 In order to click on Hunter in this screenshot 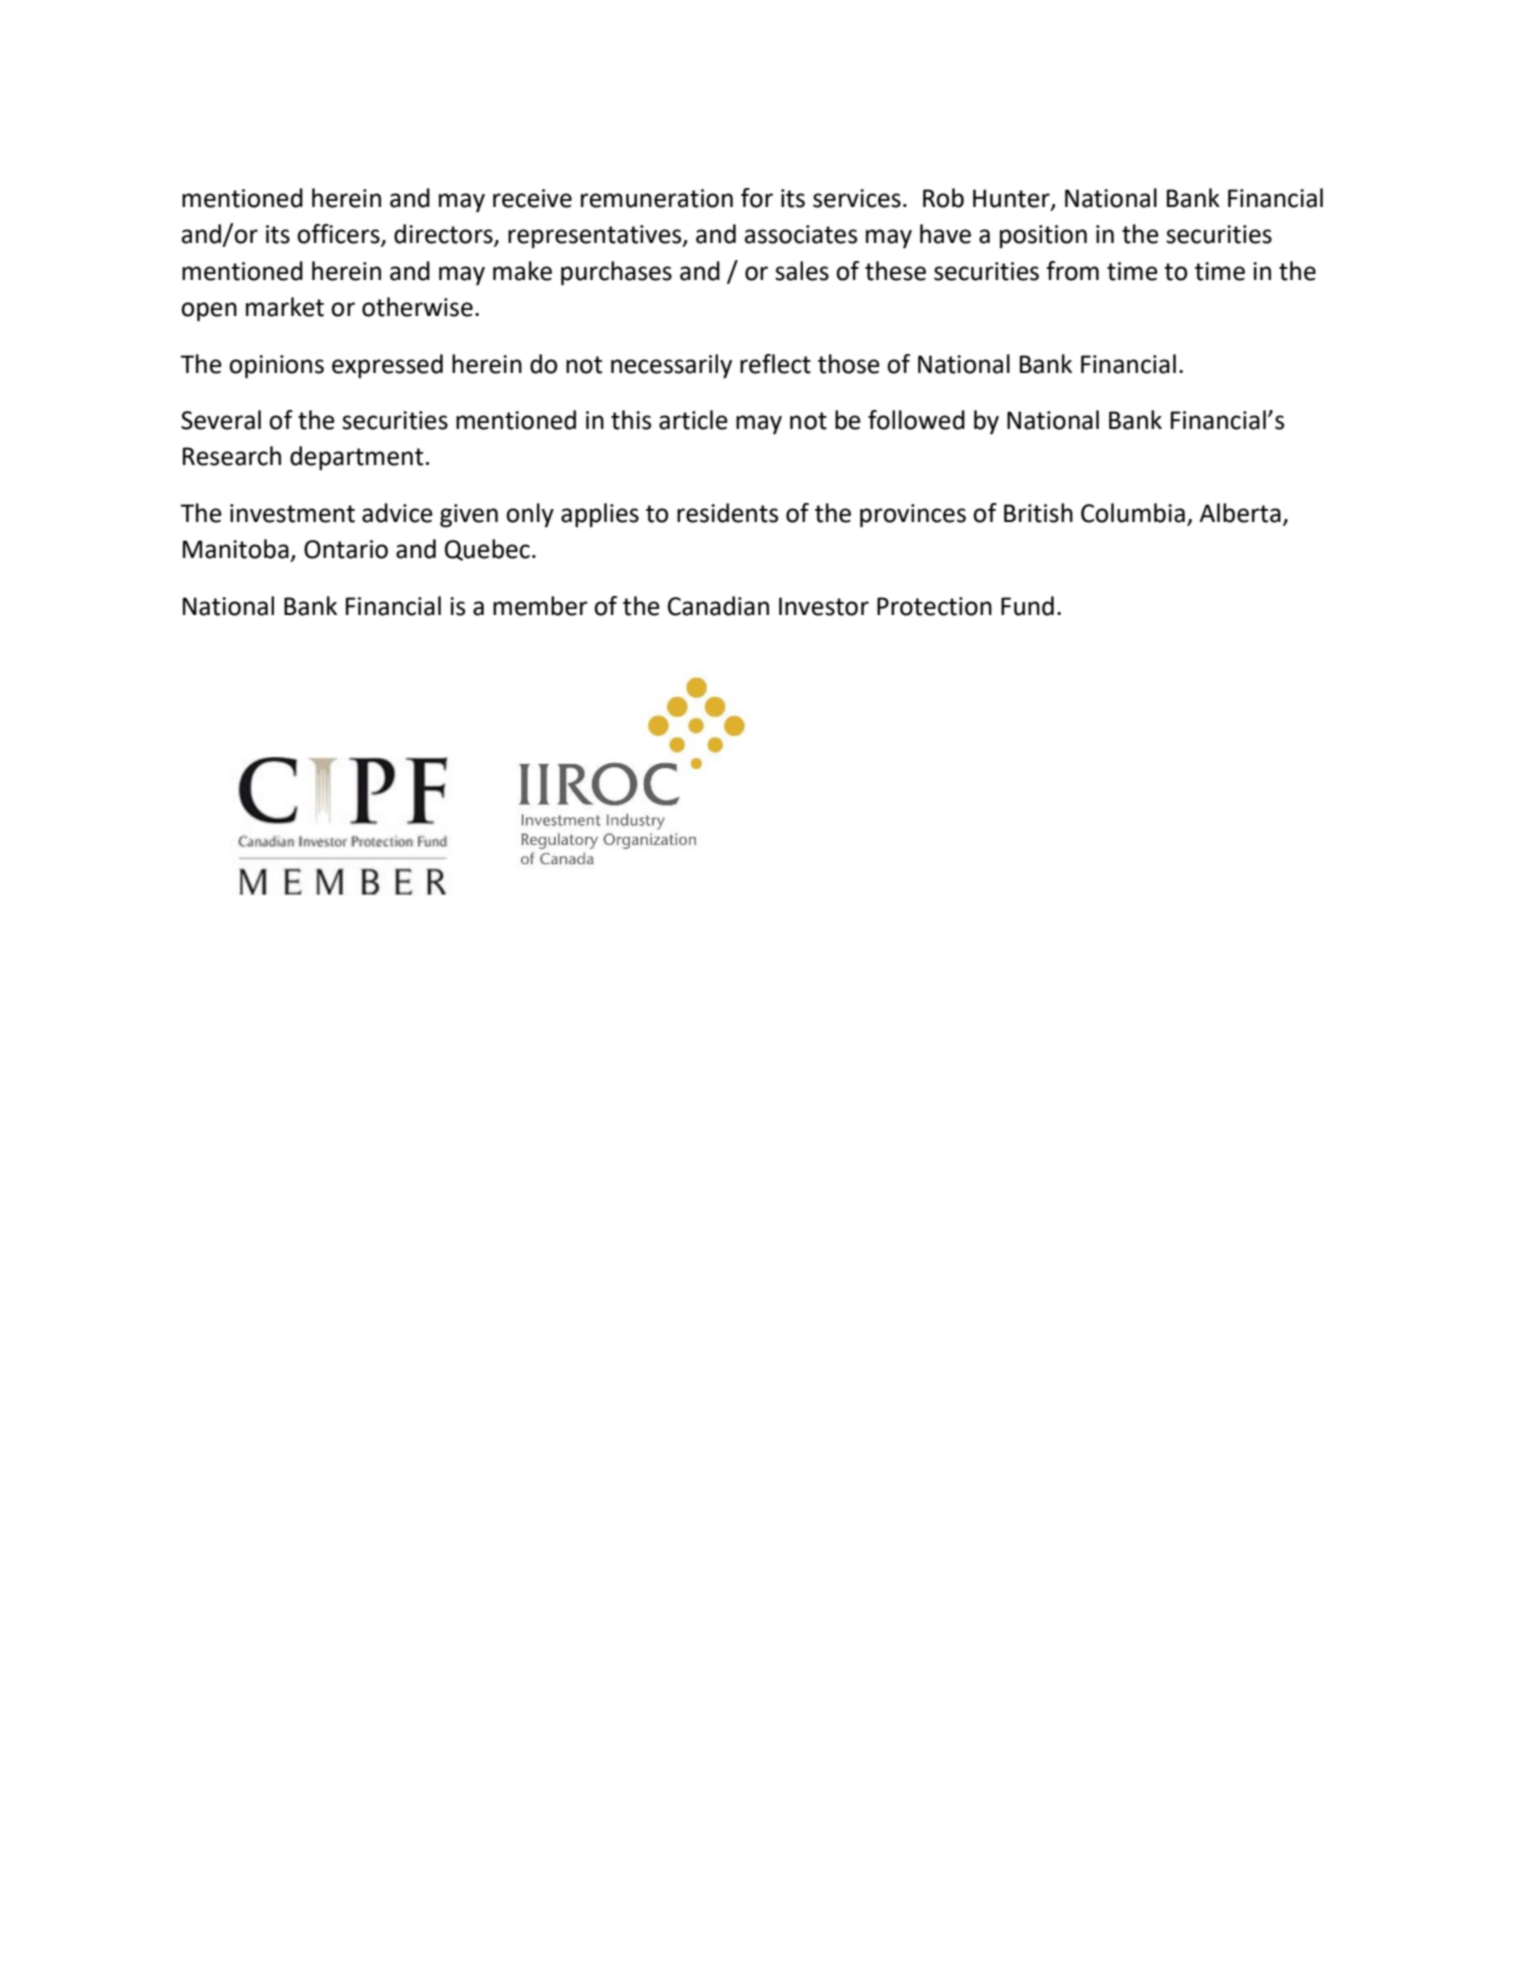, I will do `click(1012, 199)`.
